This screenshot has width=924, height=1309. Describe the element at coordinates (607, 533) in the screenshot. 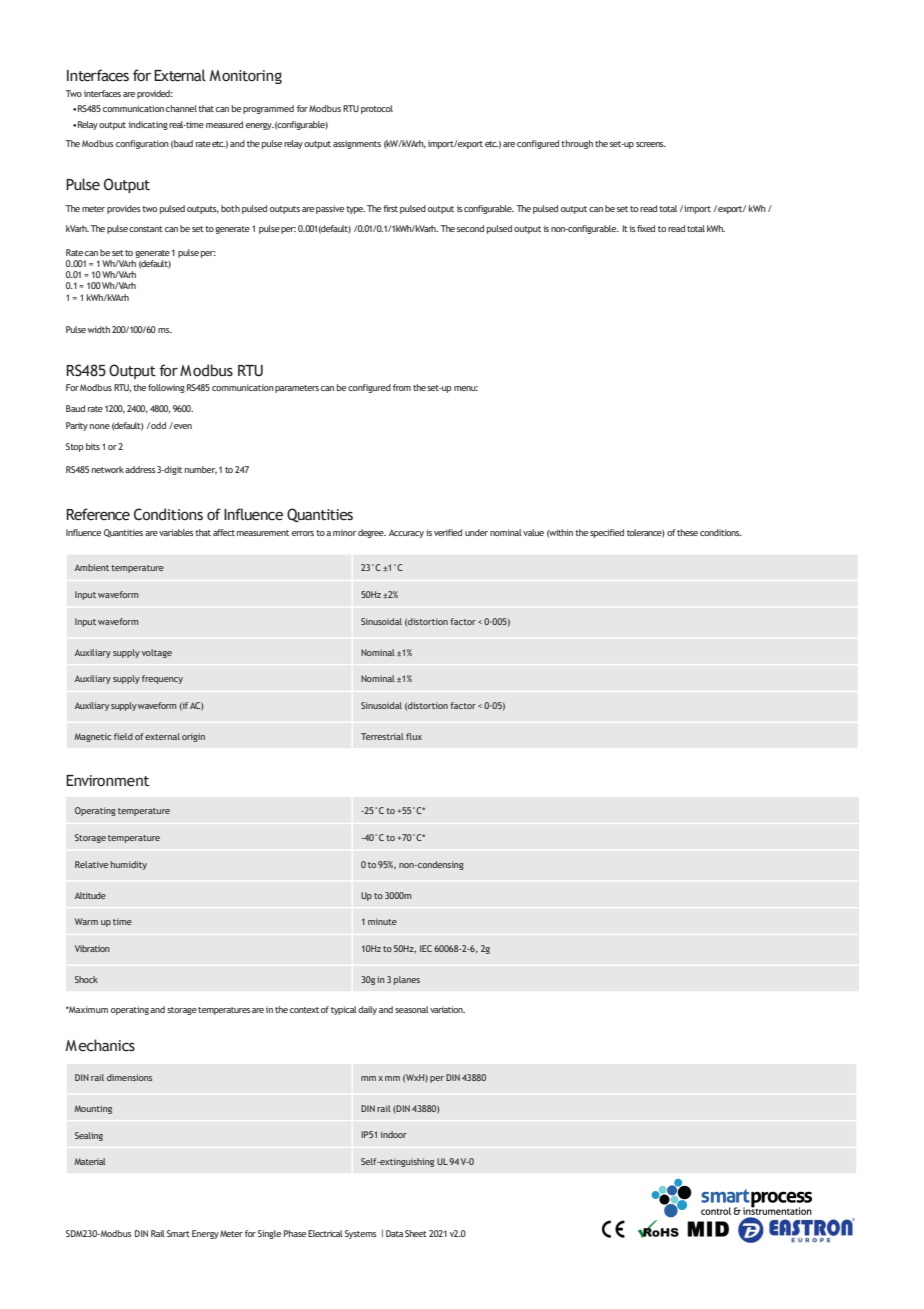

I see `specified` at that location.
